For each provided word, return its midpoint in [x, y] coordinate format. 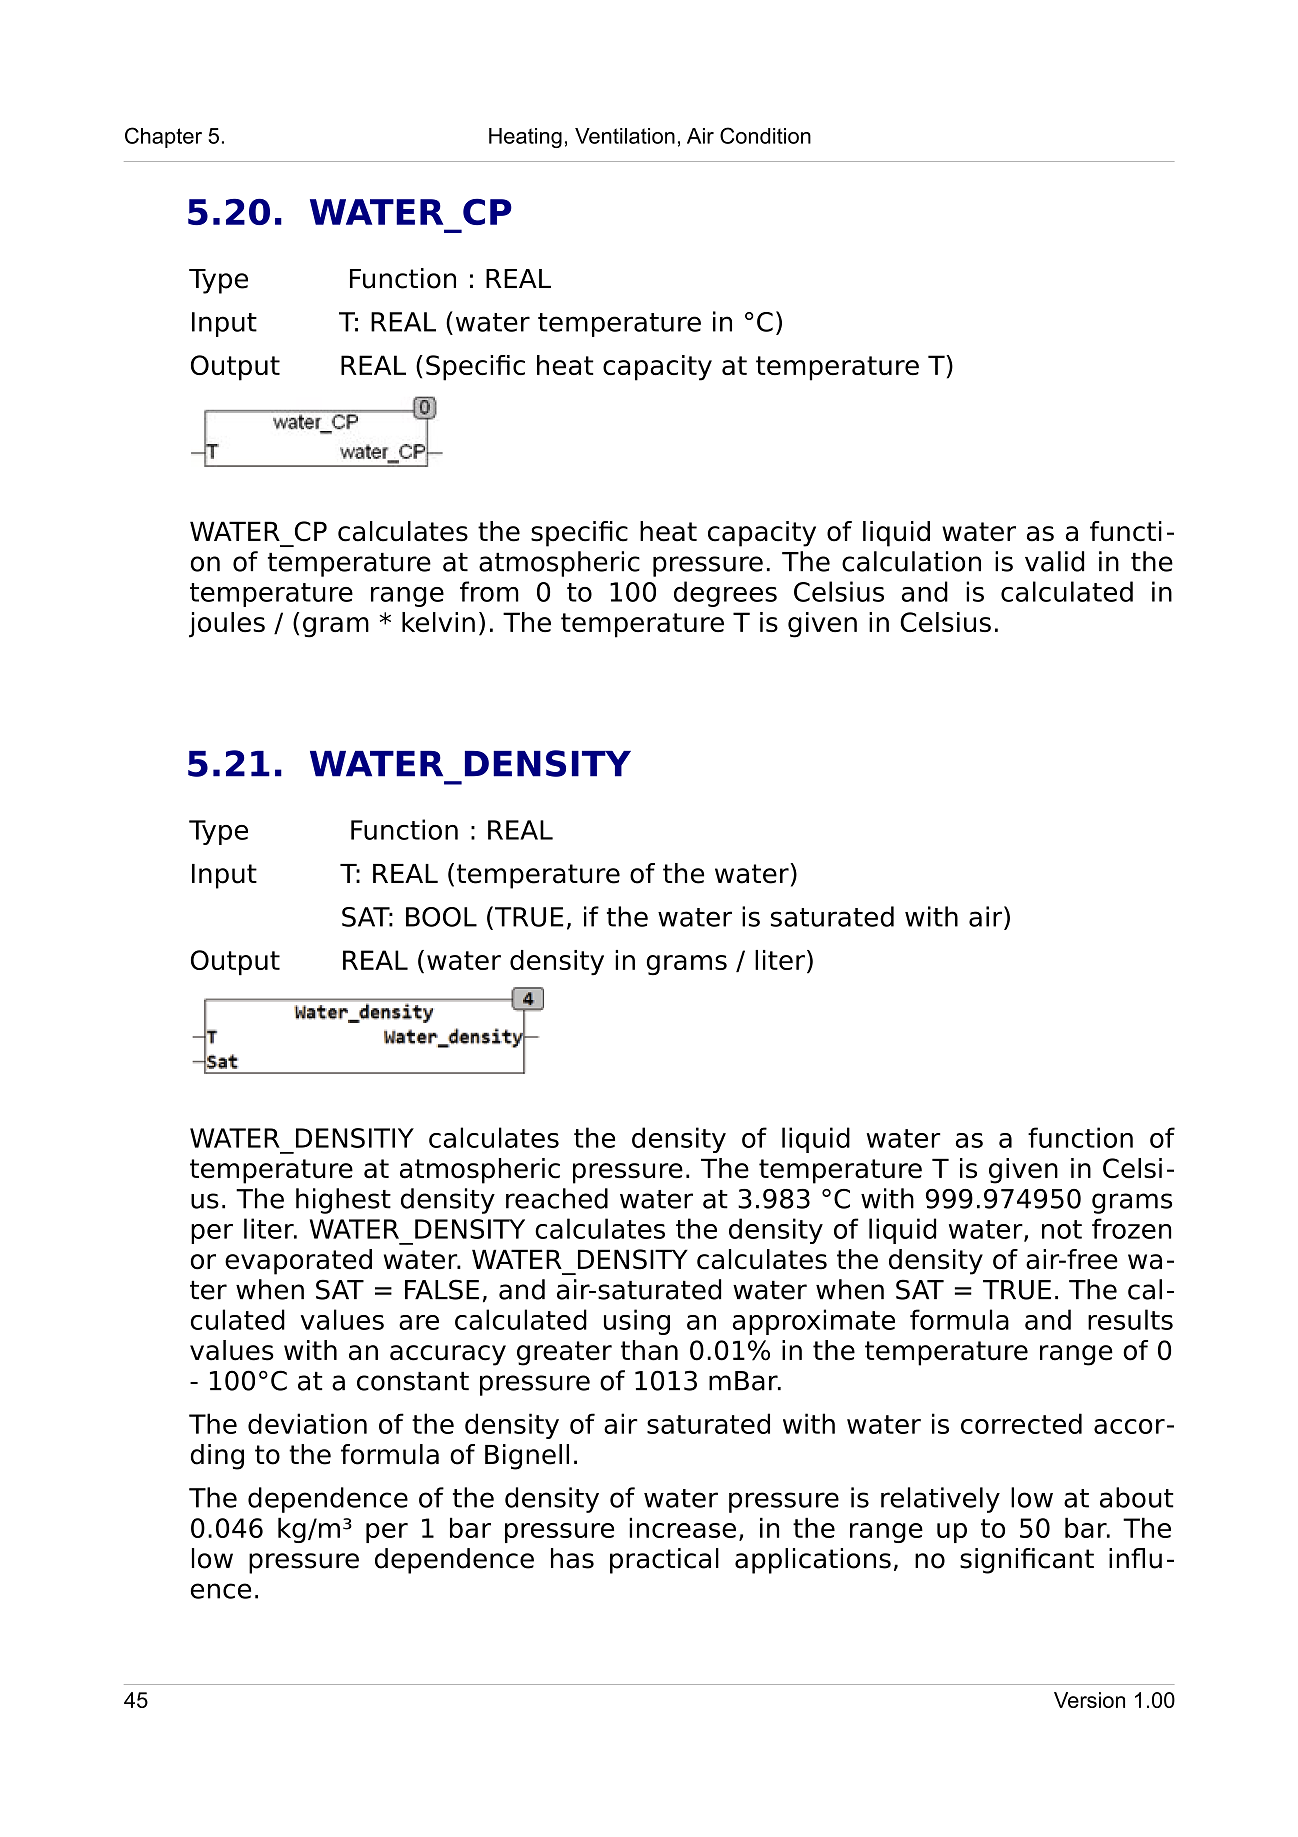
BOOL [441, 917]
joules [227, 625]
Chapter [163, 137]
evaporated [298, 1262]
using [637, 1322]
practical [664, 1561]
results [1130, 1319]
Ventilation [625, 136]
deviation [307, 1423]
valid [1054, 561]
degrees [725, 594]
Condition [765, 135]
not [1062, 1229]
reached [557, 1198]
